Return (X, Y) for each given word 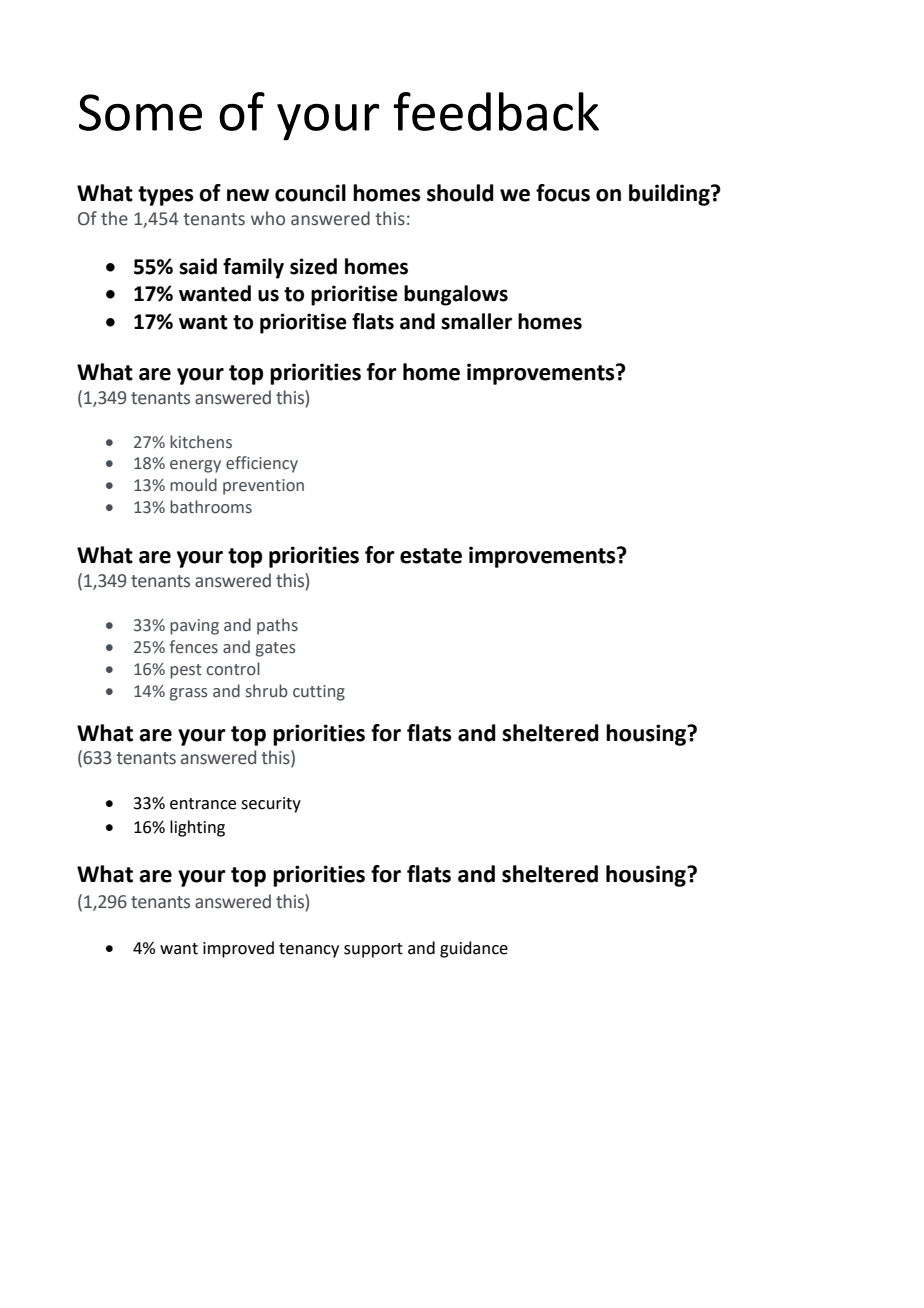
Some (140, 112)
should (460, 193)
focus (563, 193)
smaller (476, 321)
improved (238, 949)
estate (431, 556)
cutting (319, 693)
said (198, 266)
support (373, 950)
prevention (263, 487)
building (670, 195)
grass (188, 694)
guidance (474, 949)
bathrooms (211, 507)
